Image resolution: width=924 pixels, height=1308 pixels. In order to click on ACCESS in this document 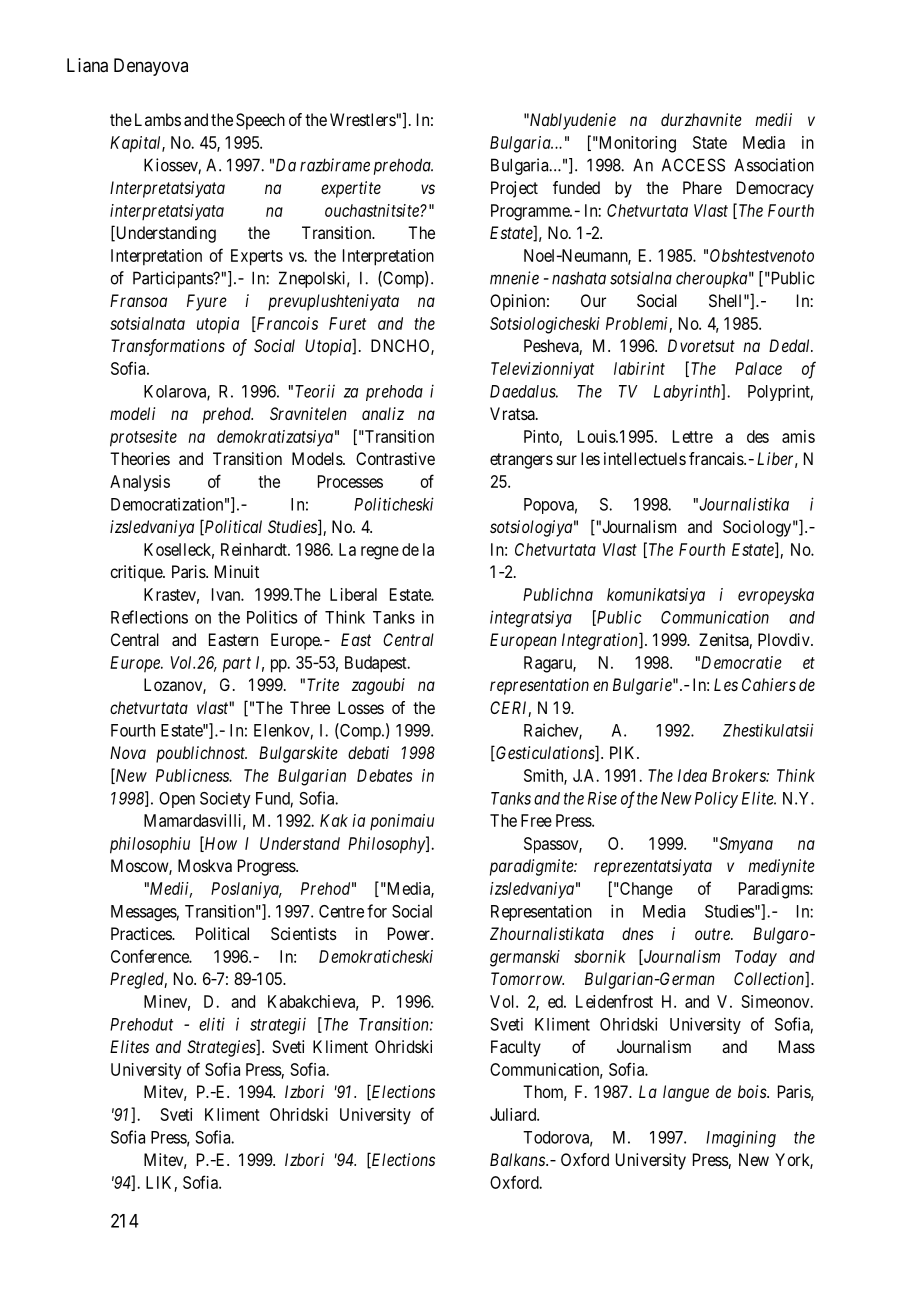, I will do `click(693, 165)`.
